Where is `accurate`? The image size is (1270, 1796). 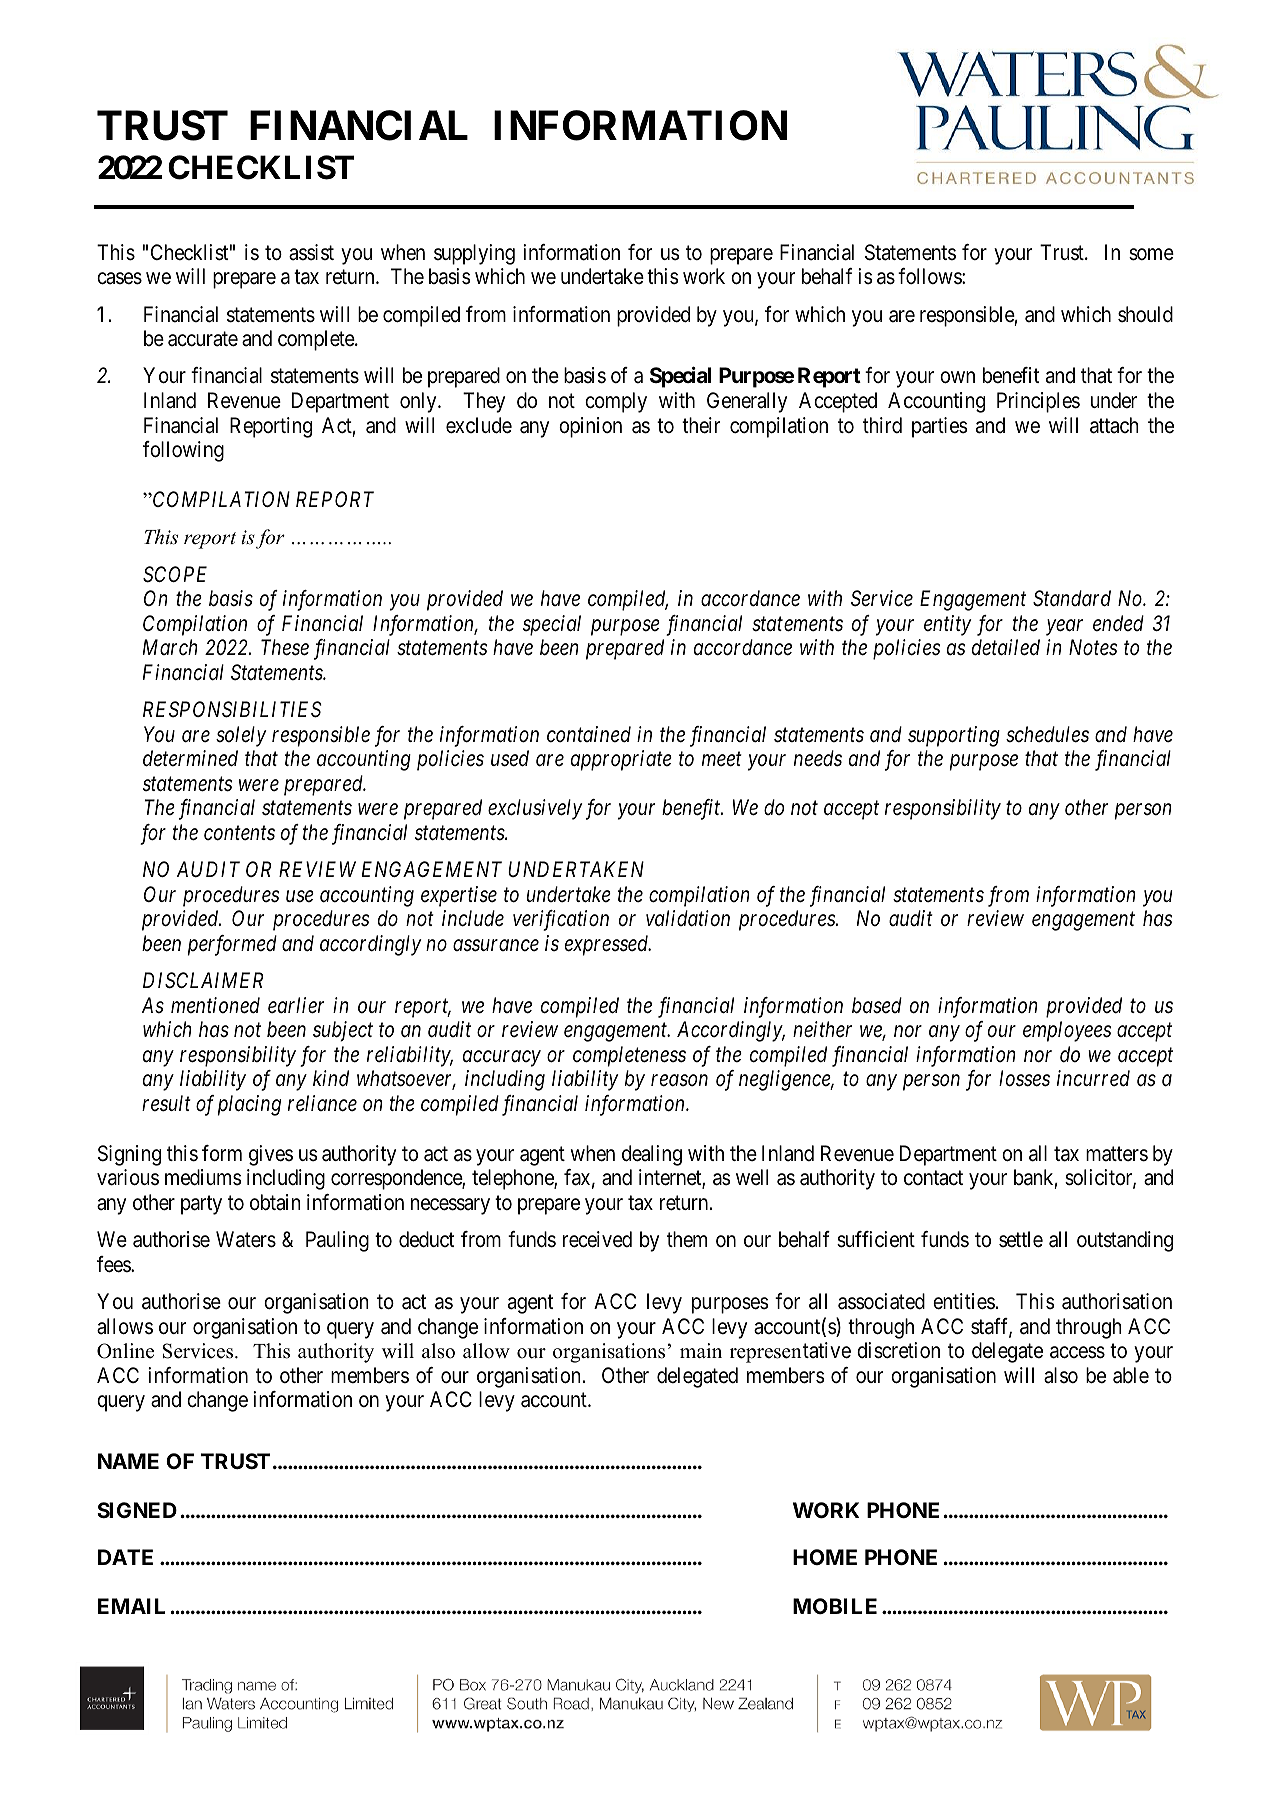 accurate is located at coordinates (203, 339).
